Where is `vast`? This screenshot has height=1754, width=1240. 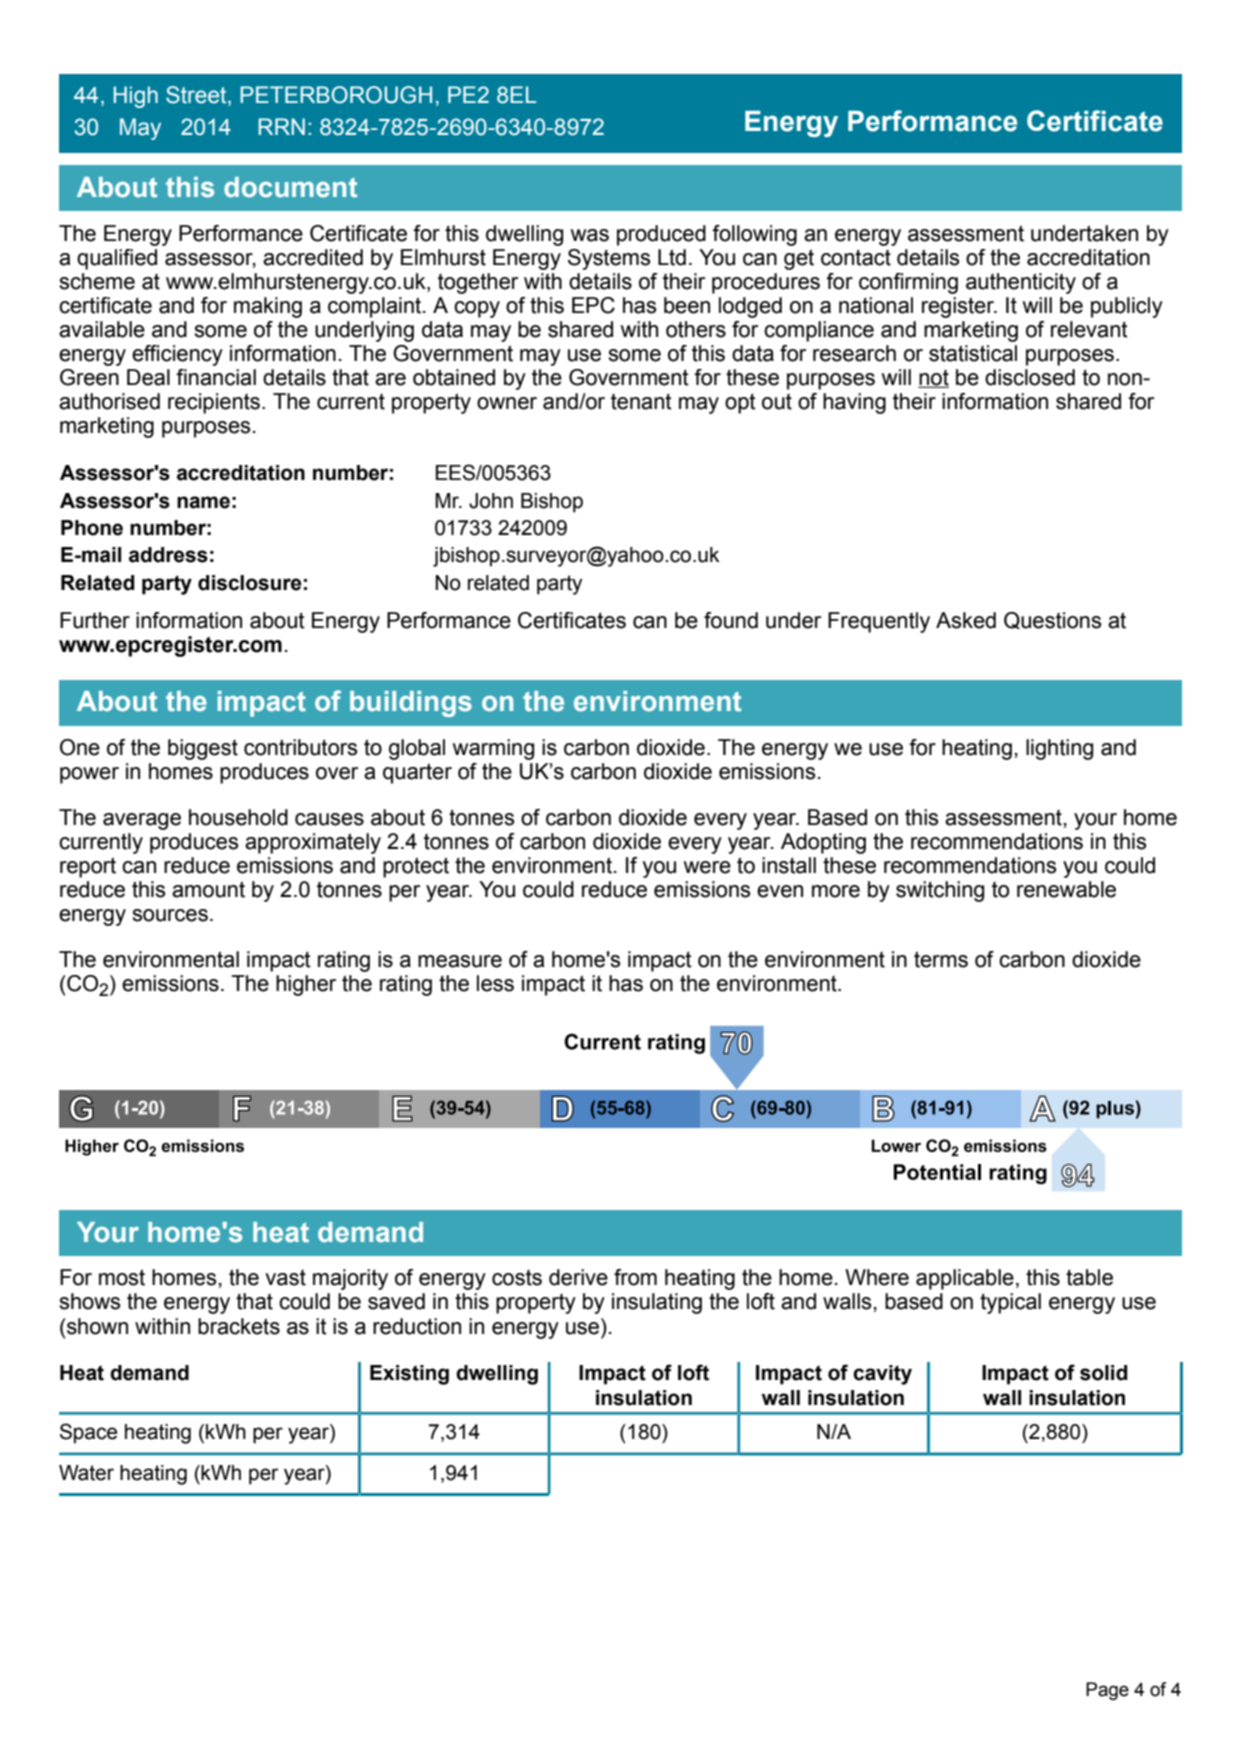 vast is located at coordinates (285, 1278).
